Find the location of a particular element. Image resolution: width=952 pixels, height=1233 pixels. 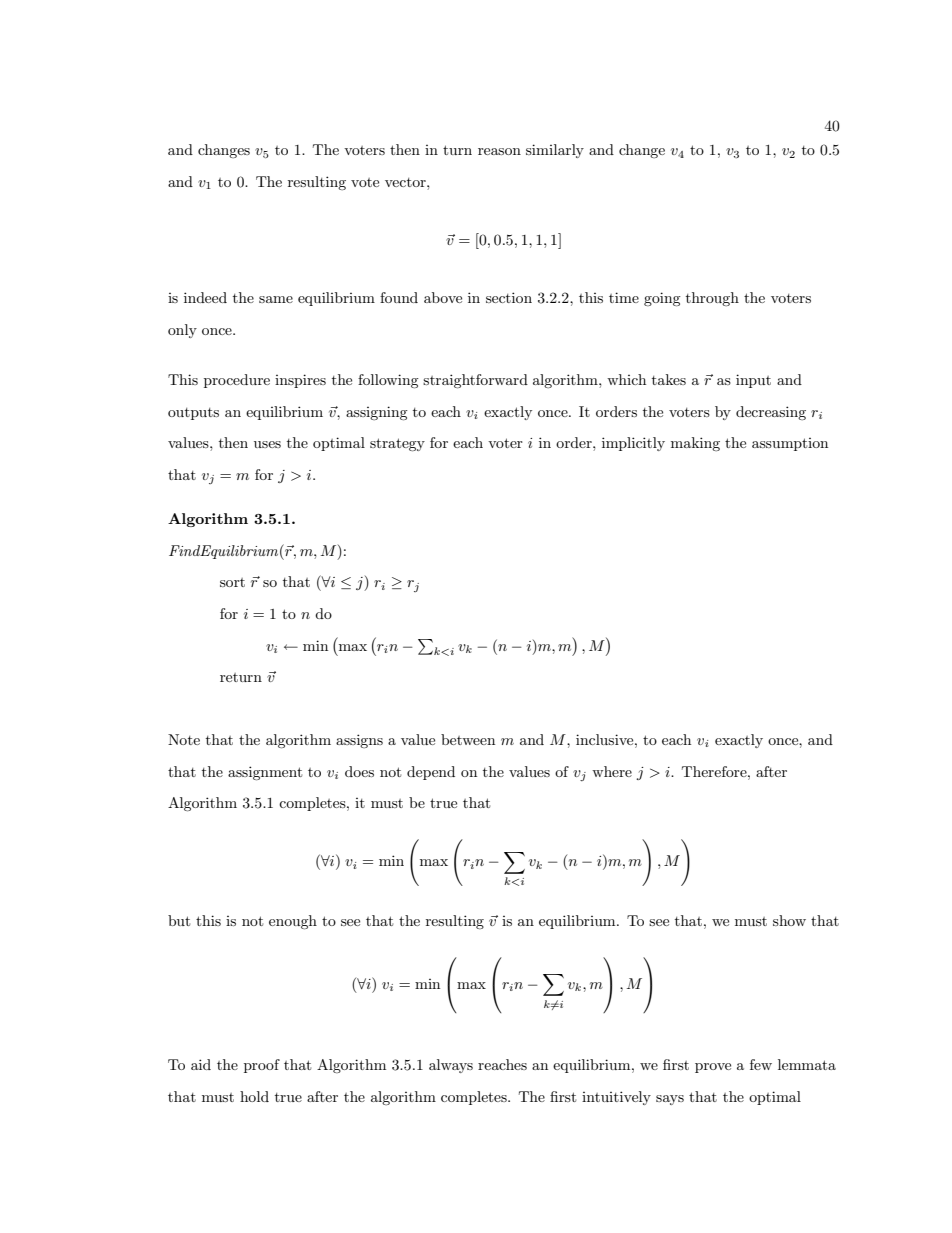

through is located at coordinates (712, 299).
